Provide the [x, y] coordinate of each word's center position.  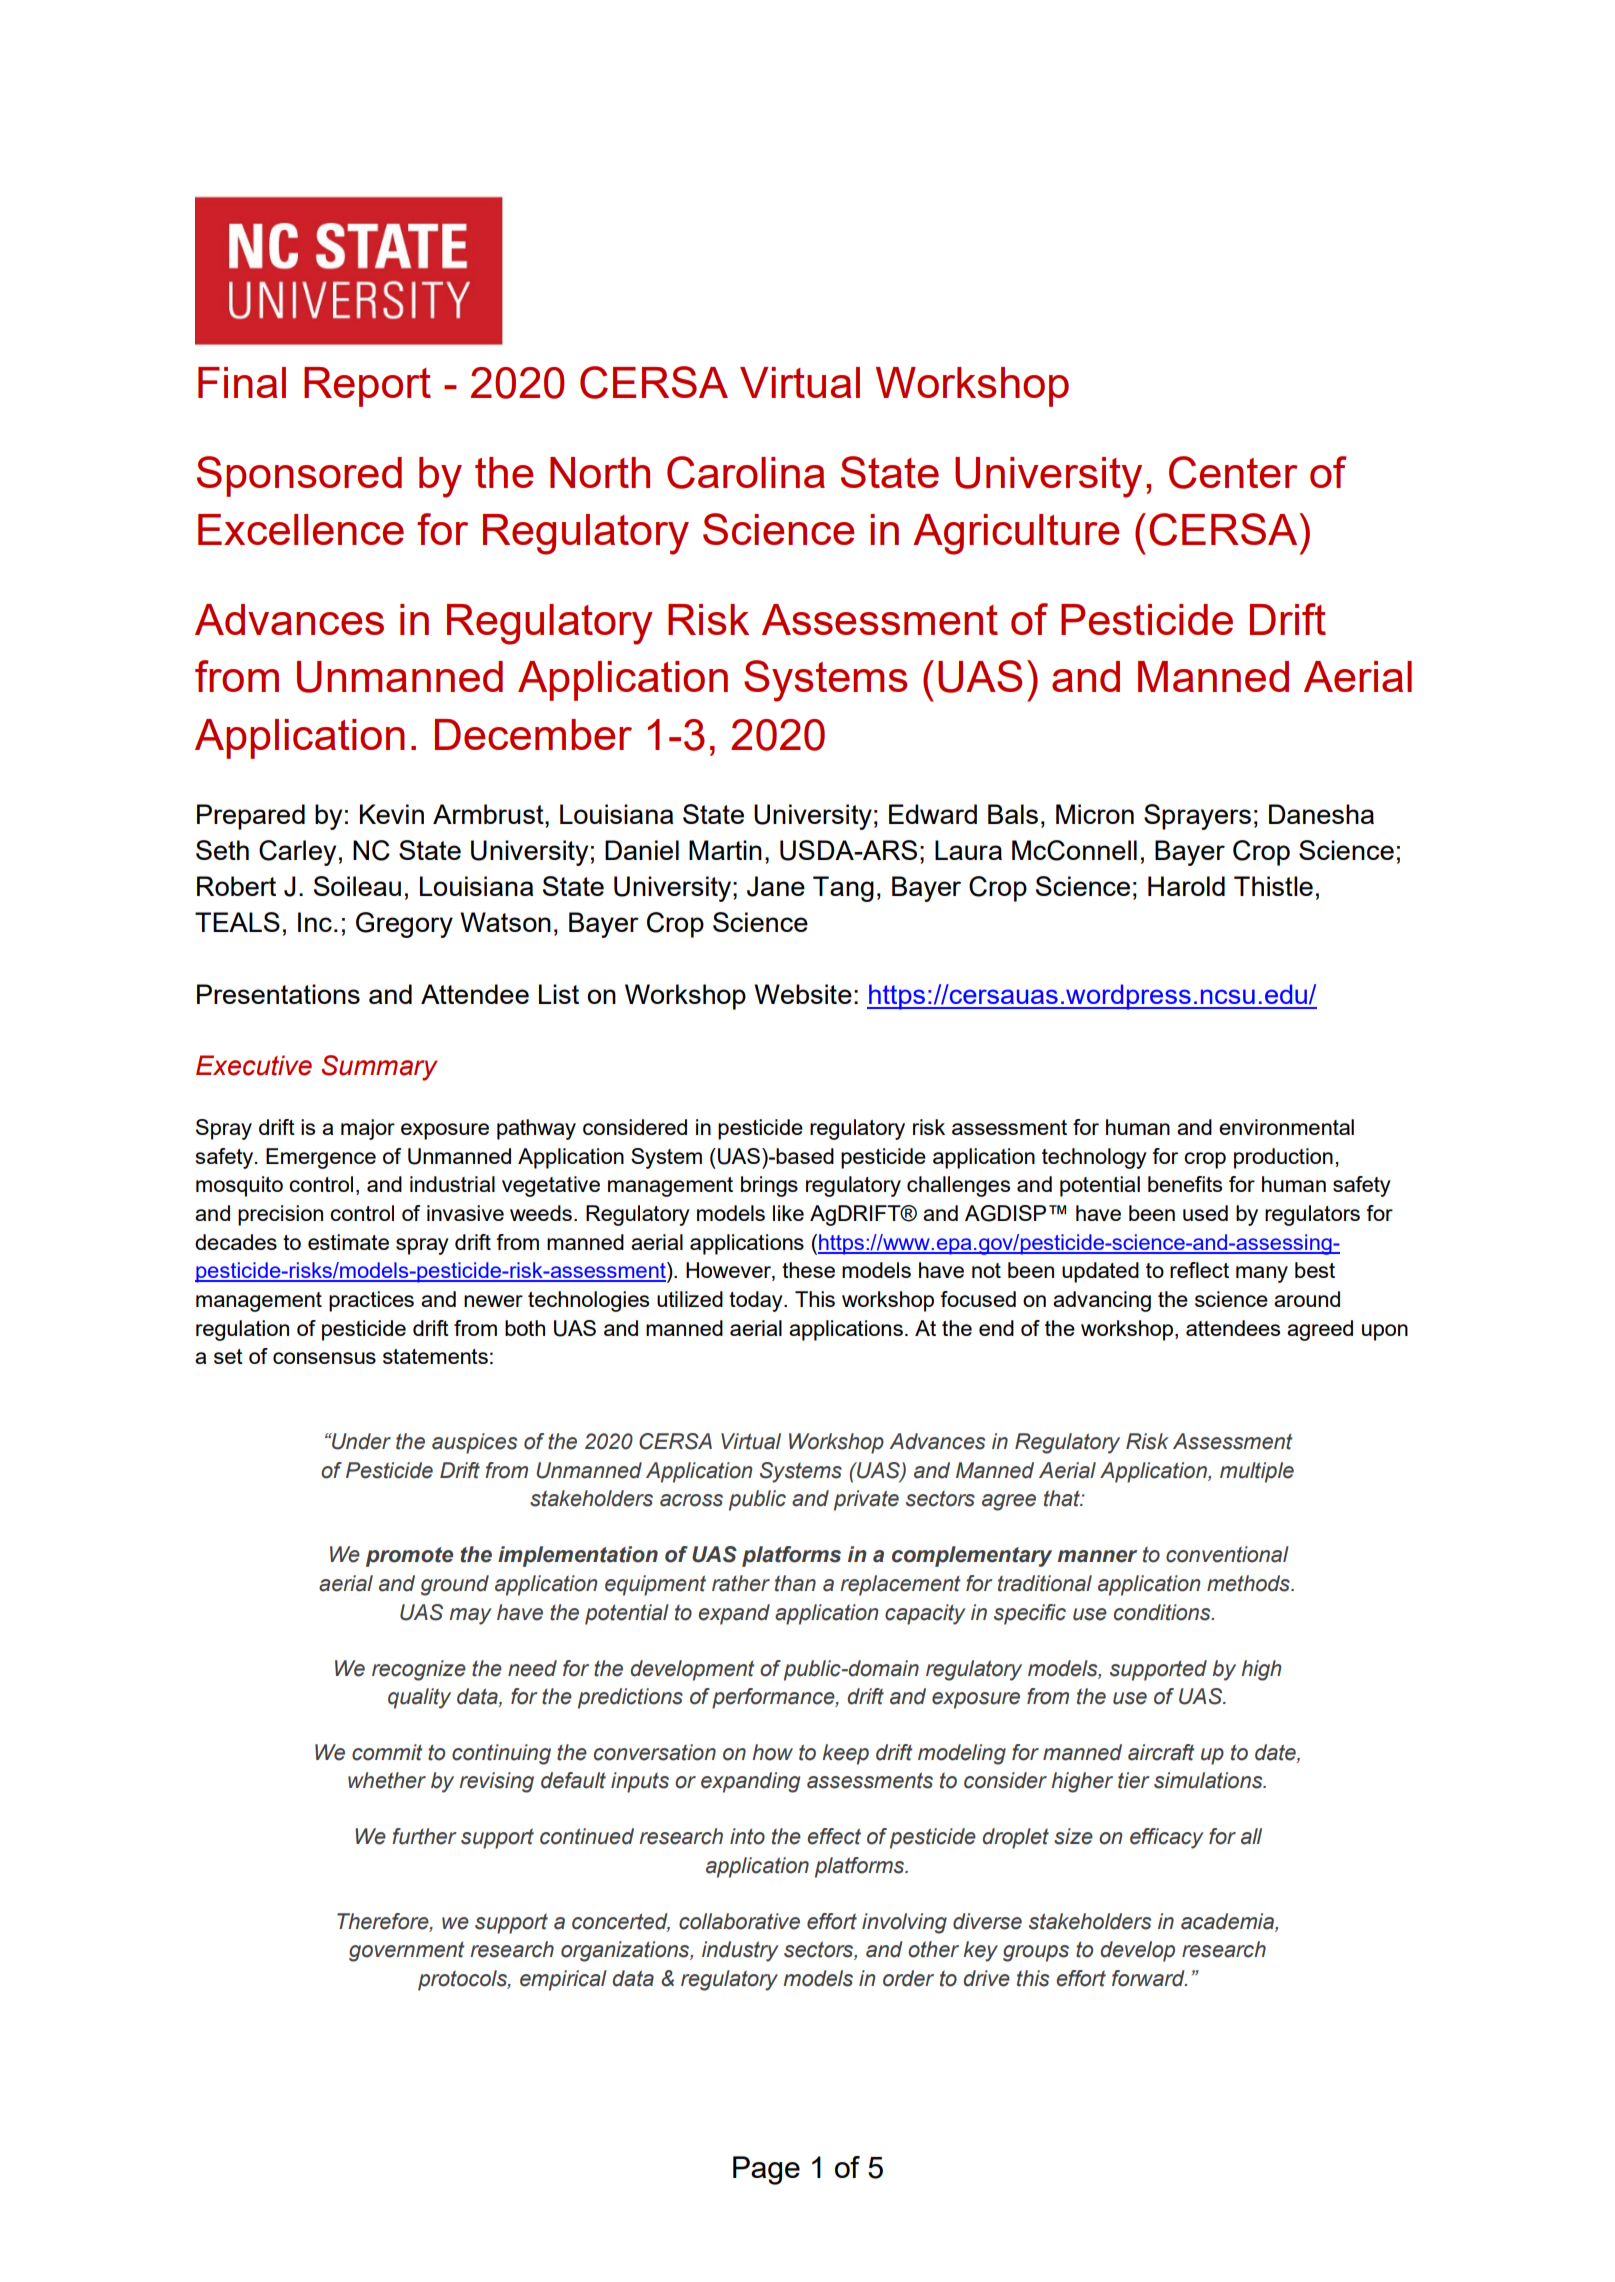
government [407, 1952]
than [795, 1583]
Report [367, 387]
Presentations [278, 994]
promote [409, 1557]
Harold [1186, 886]
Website [803, 994]
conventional [1227, 1554]
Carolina [746, 472]
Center [1233, 472]
